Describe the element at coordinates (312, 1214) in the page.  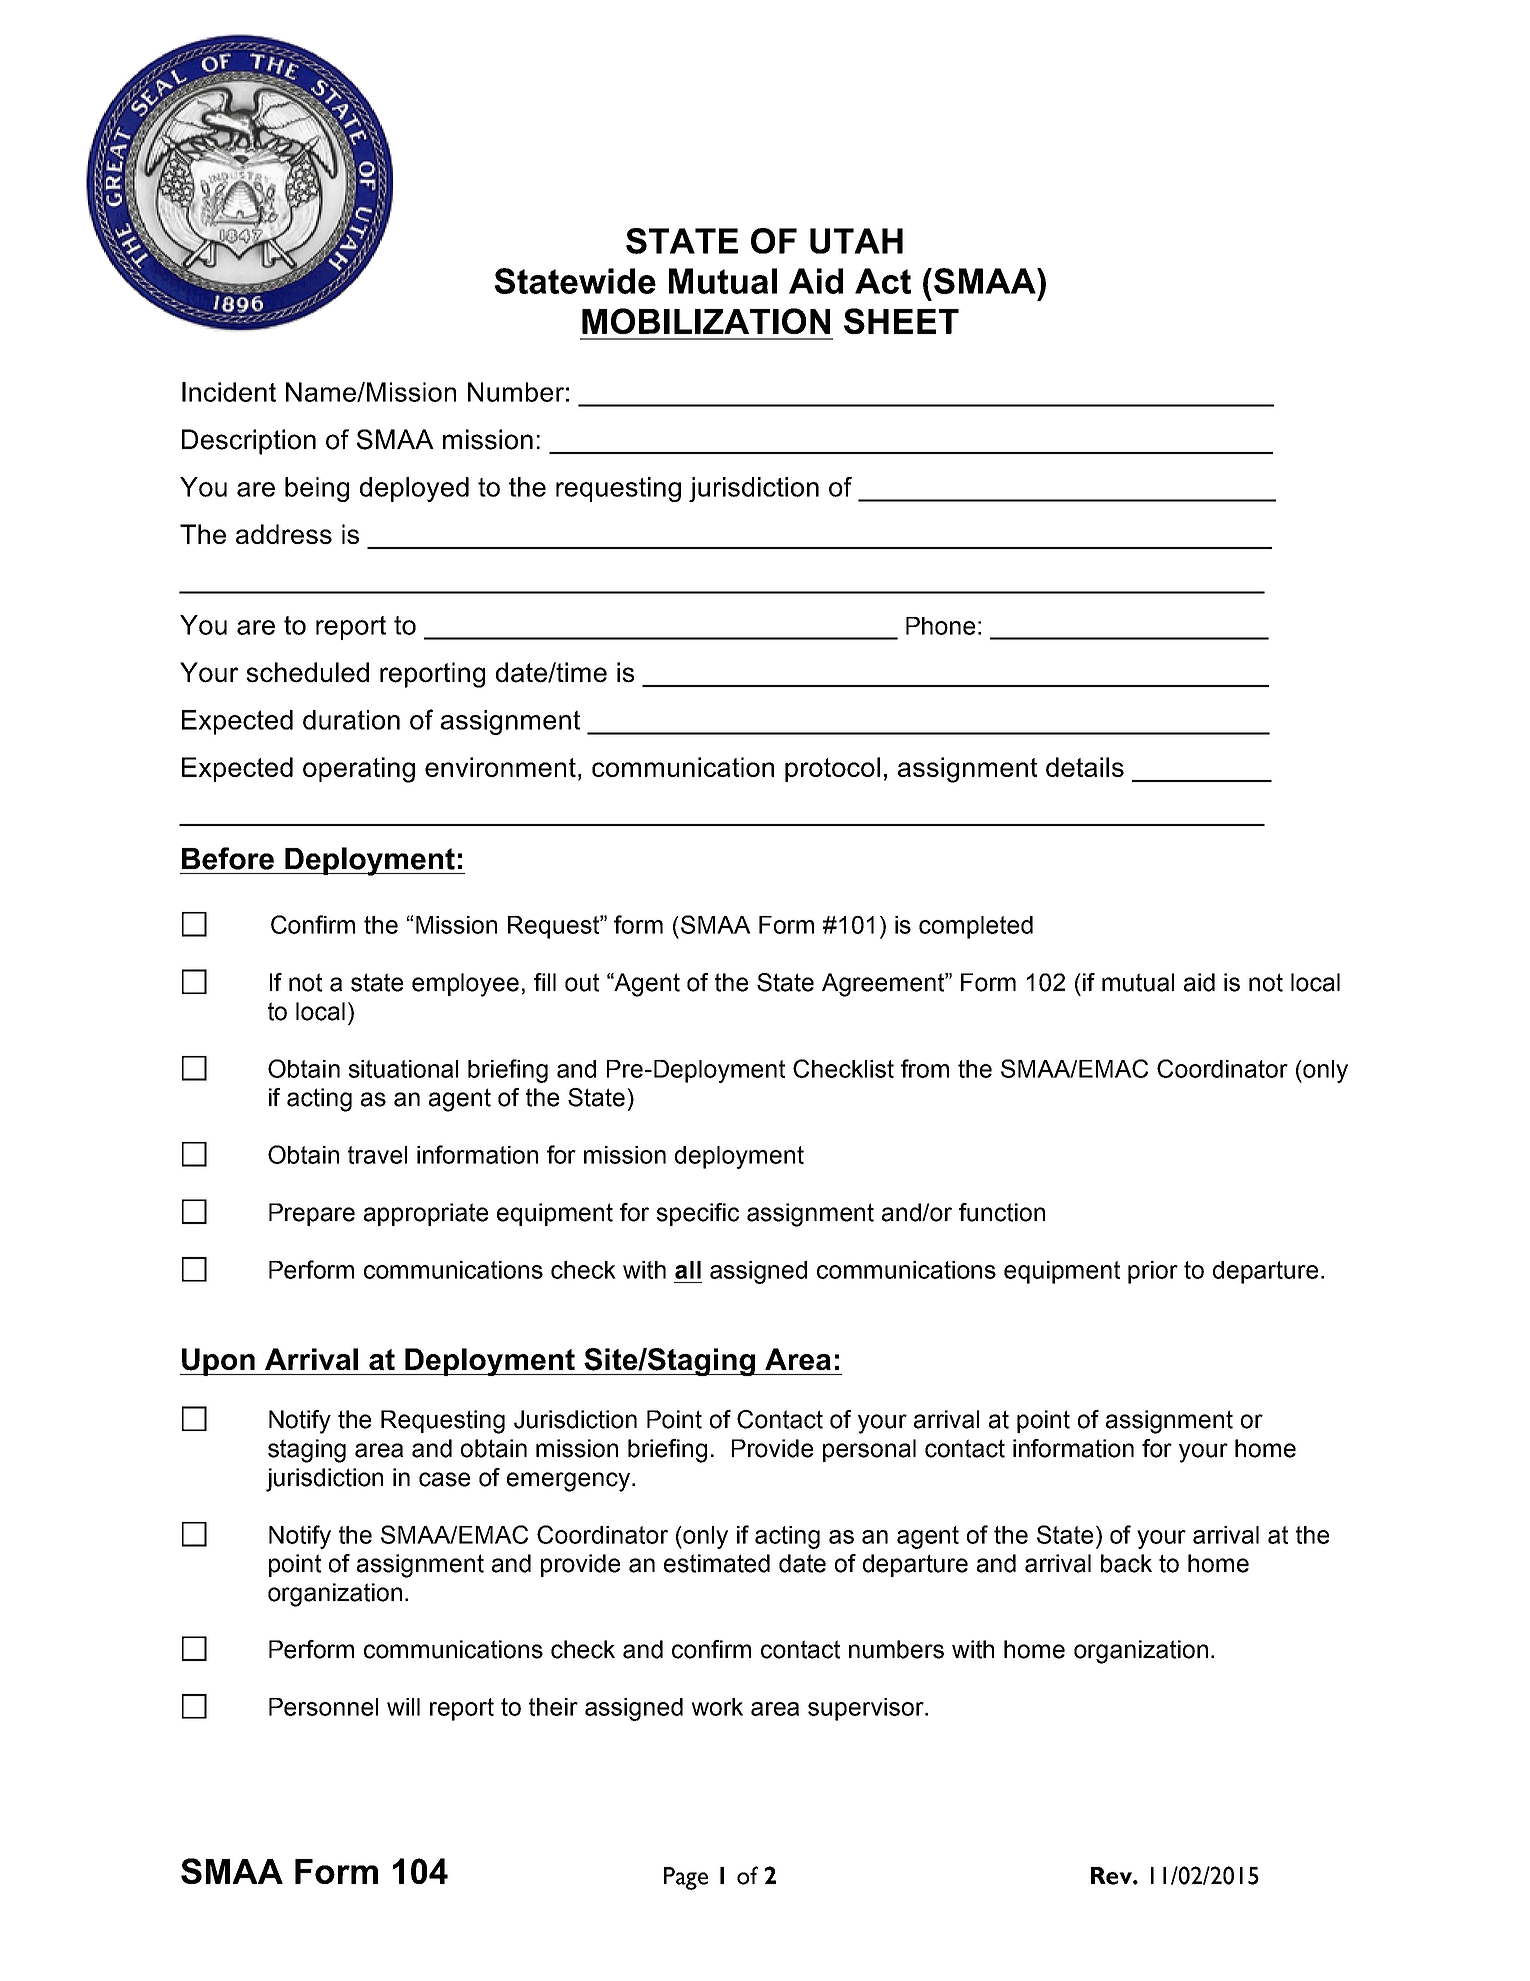
I see `Prepare` at that location.
